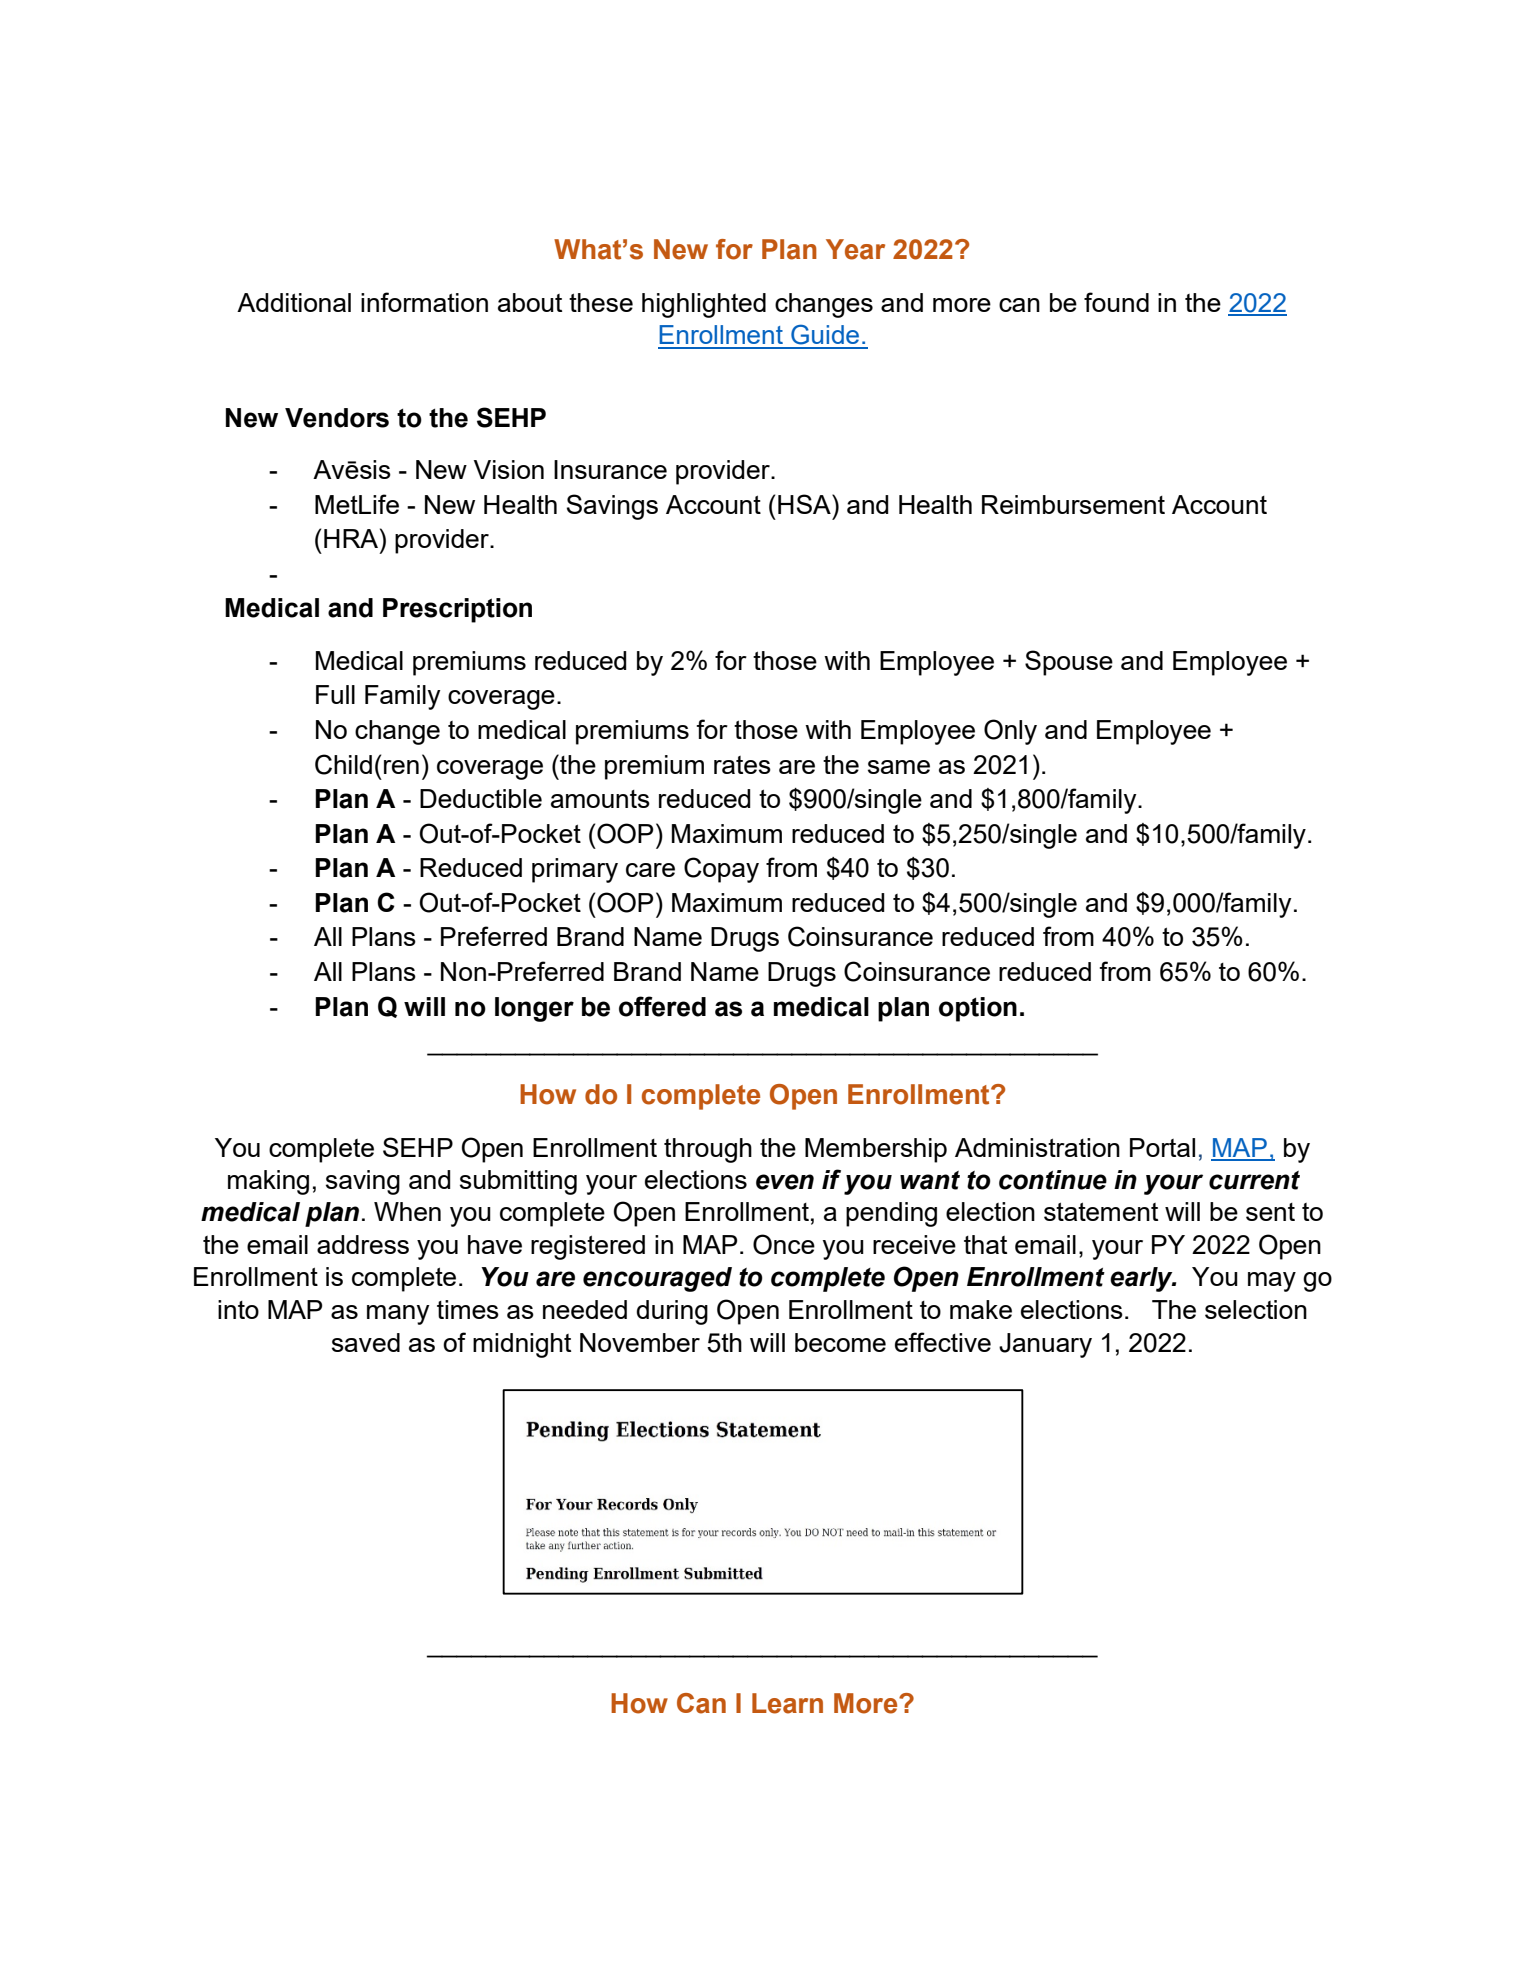 The height and width of the document is (1973, 1525). What do you see at coordinates (662, 1006) in the document?
I see `offered` at bounding box center [662, 1006].
